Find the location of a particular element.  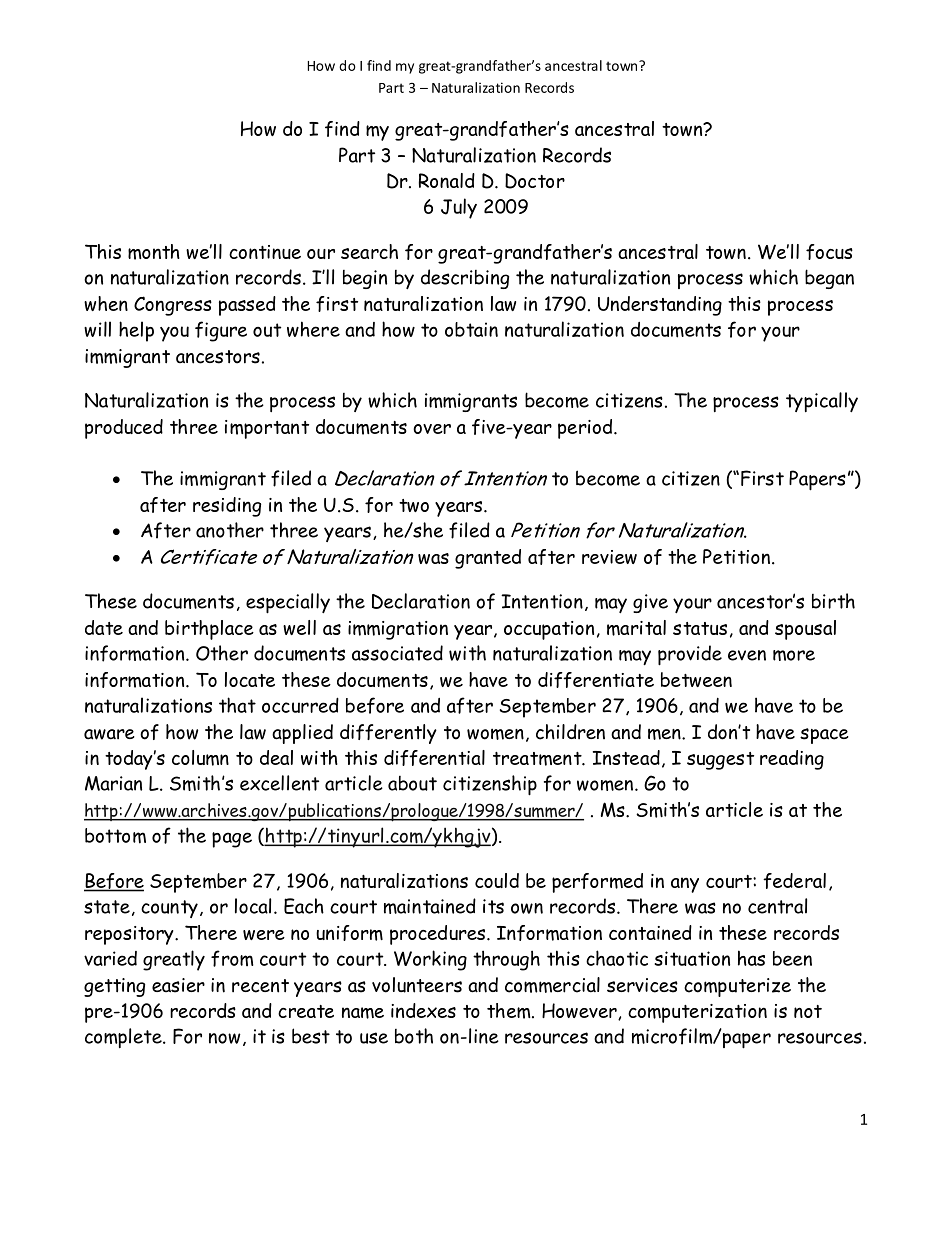

date is located at coordinates (104, 627).
